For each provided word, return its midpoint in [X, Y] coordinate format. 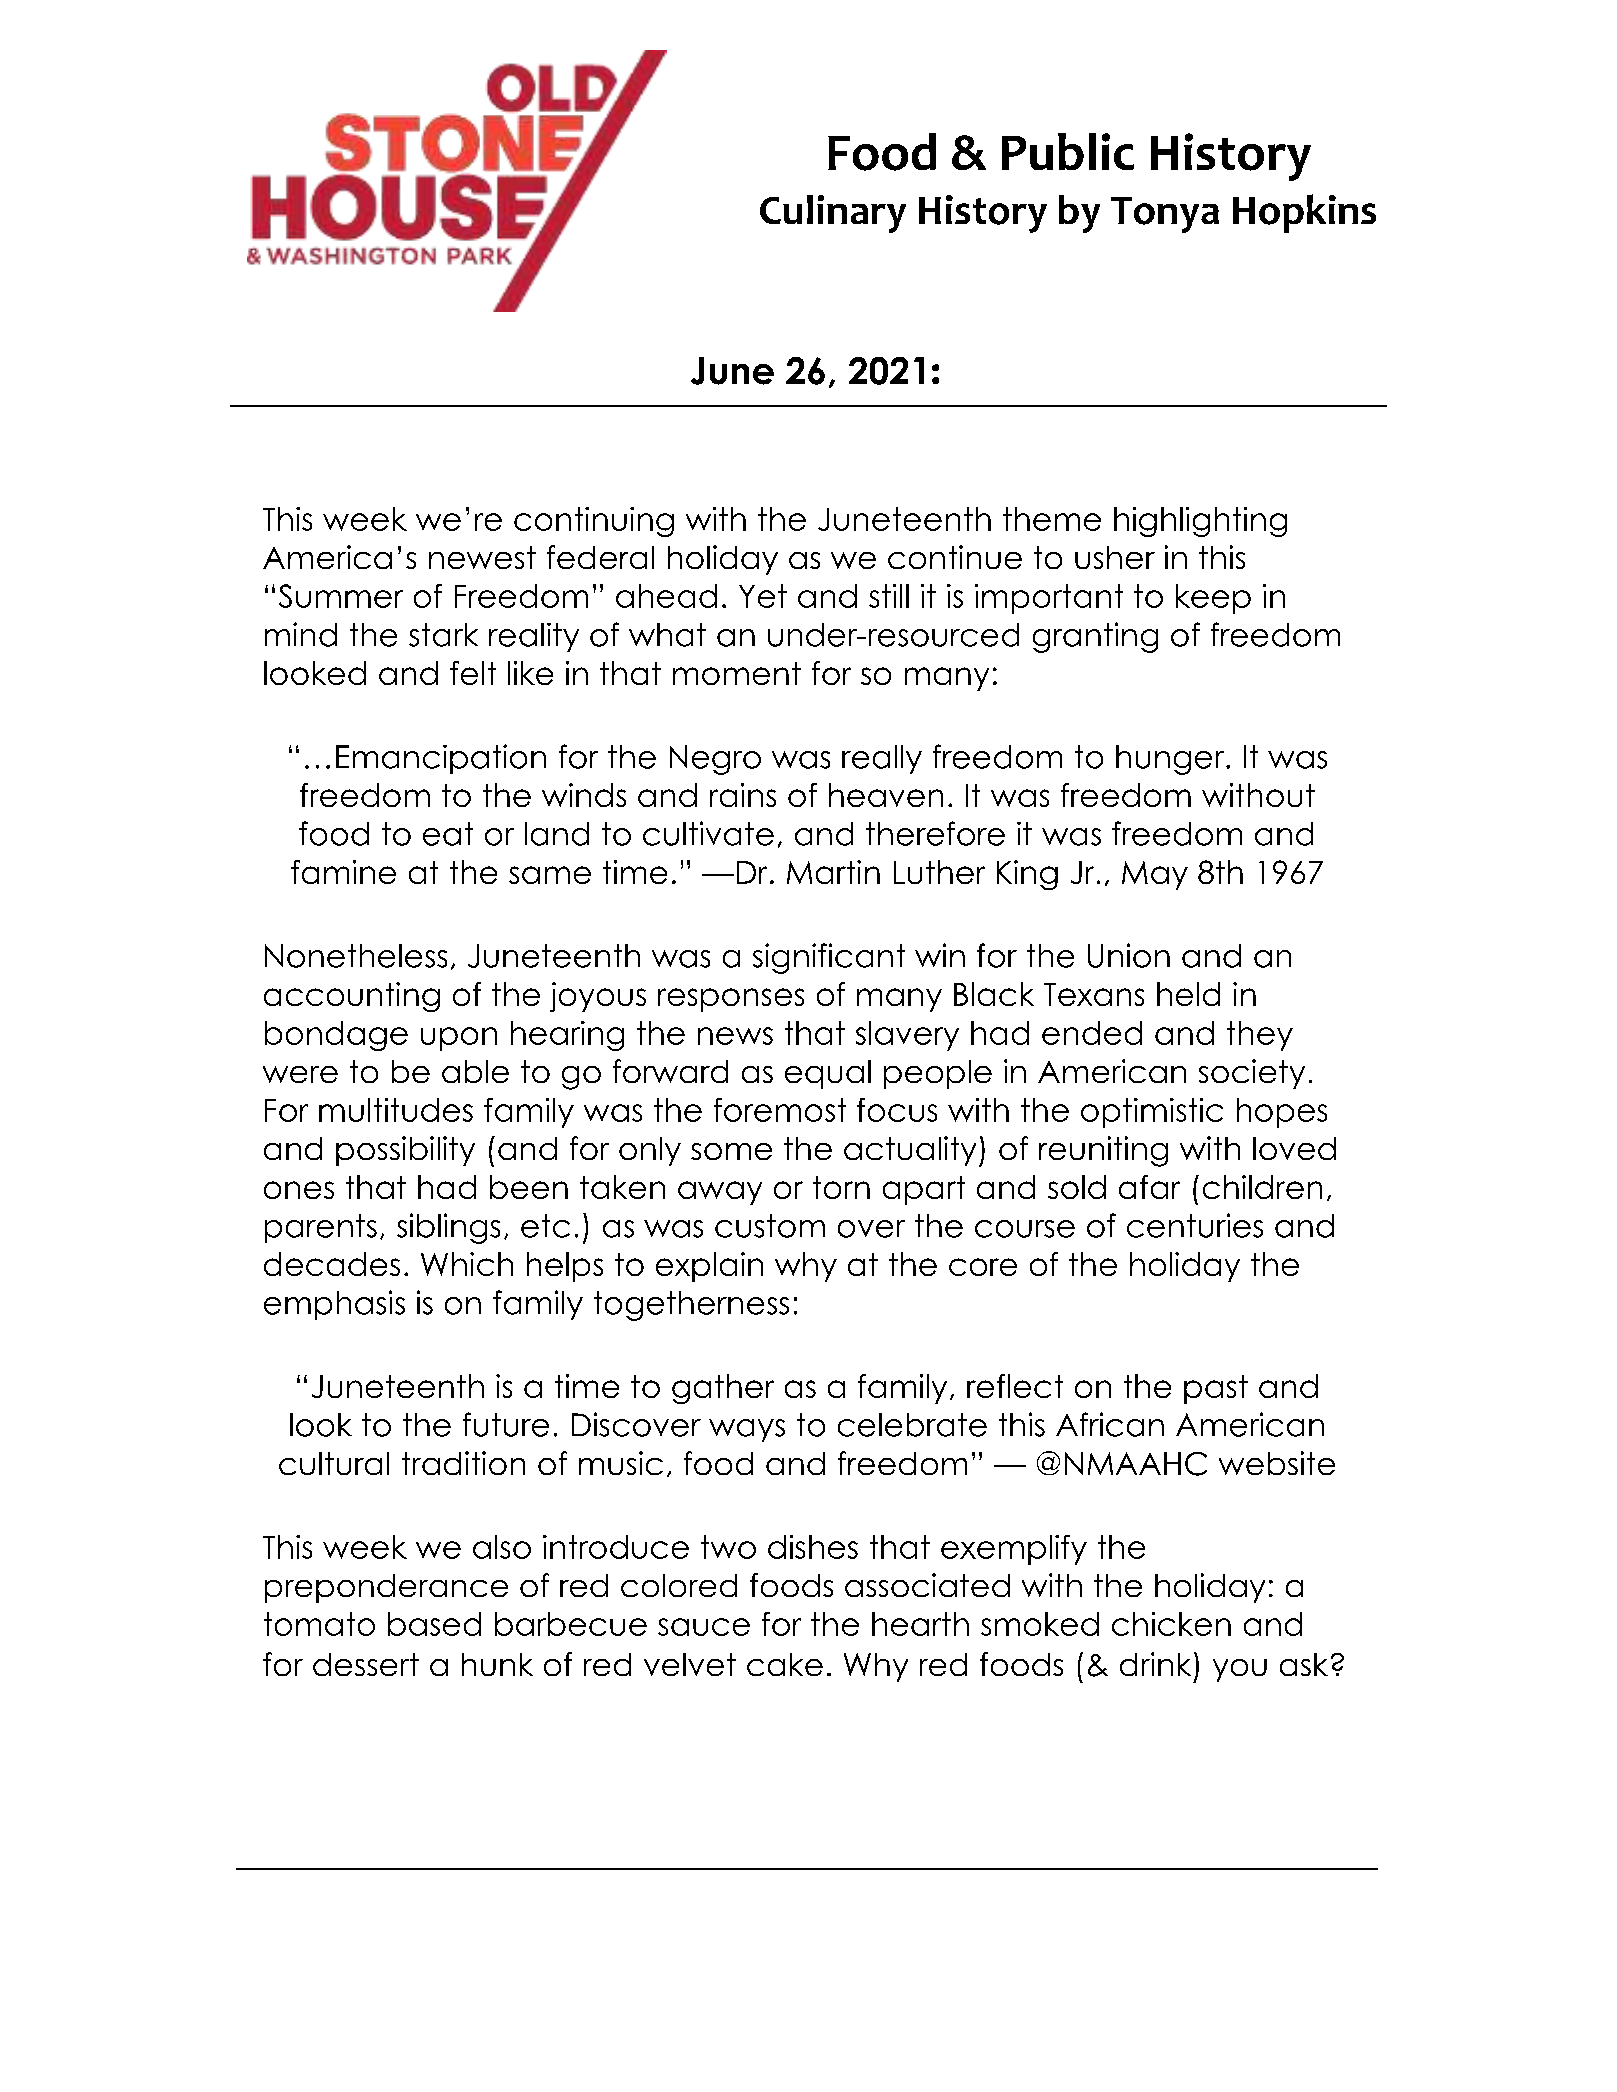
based [434, 1624]
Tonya [1165, 215]
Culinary [833, 214]
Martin [833, 872]
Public [1068, 151]
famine [343, 872]
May [1155, 875]
